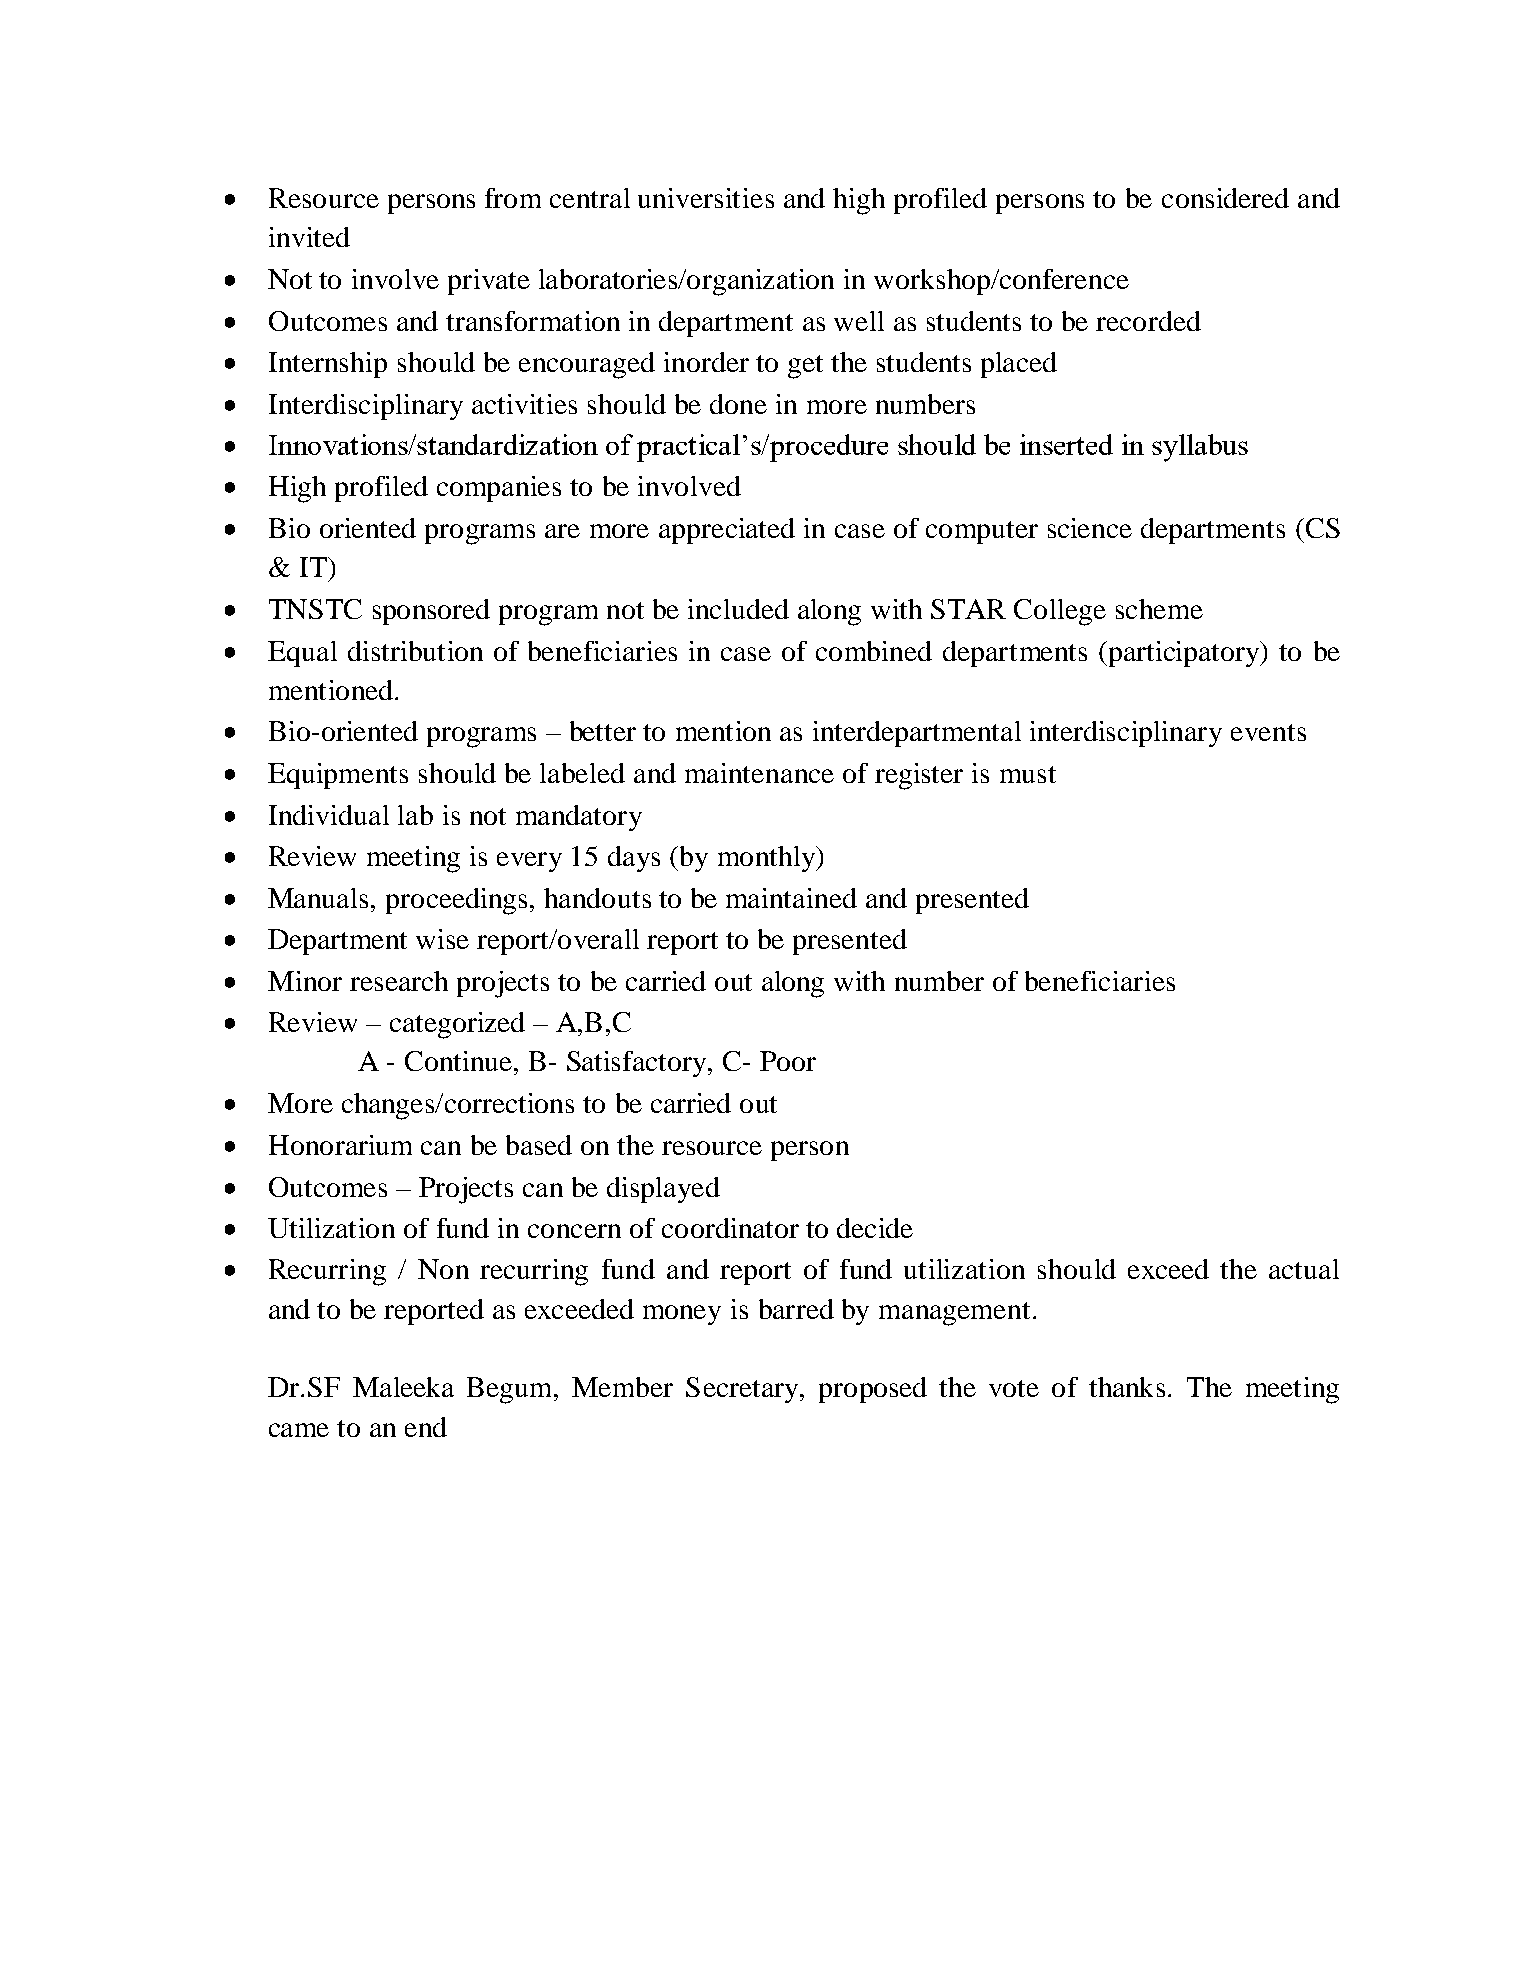 The width and height of the image is (1519, 1966). I want to click on private, so click(489, 282).
